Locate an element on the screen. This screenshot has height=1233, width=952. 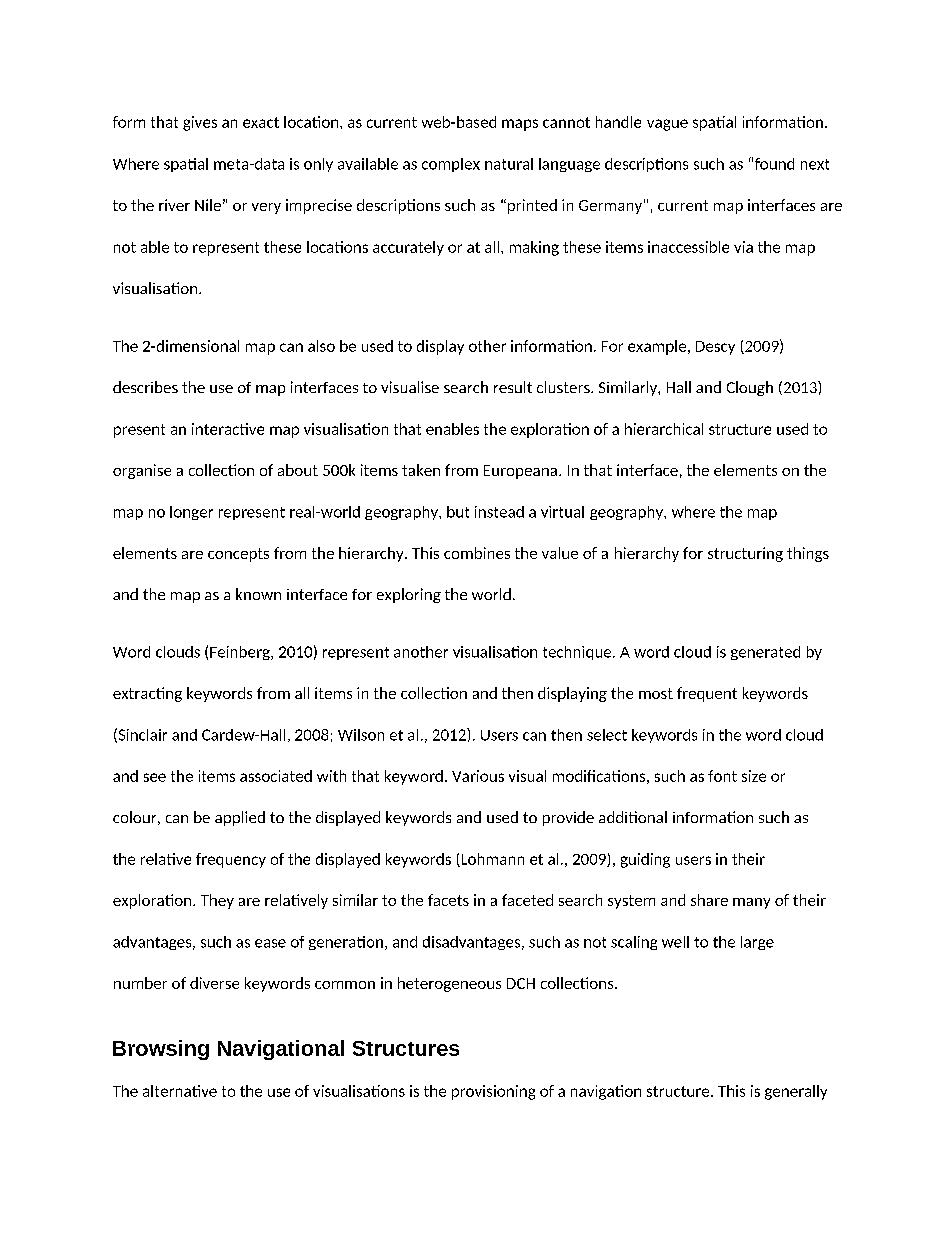
complex is located at coordinates (451, 165).
